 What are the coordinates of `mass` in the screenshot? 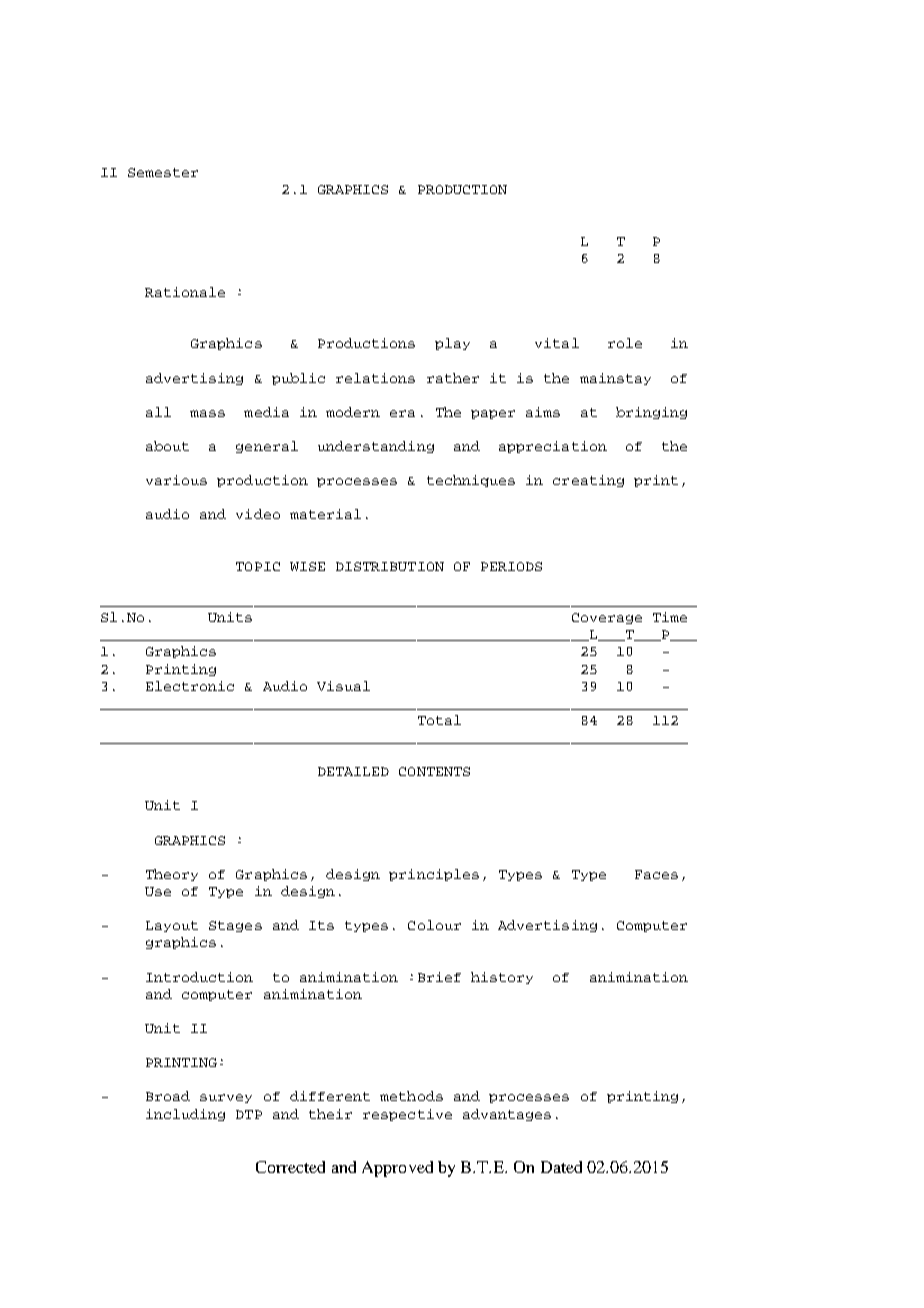 It's located at (207, 413).
